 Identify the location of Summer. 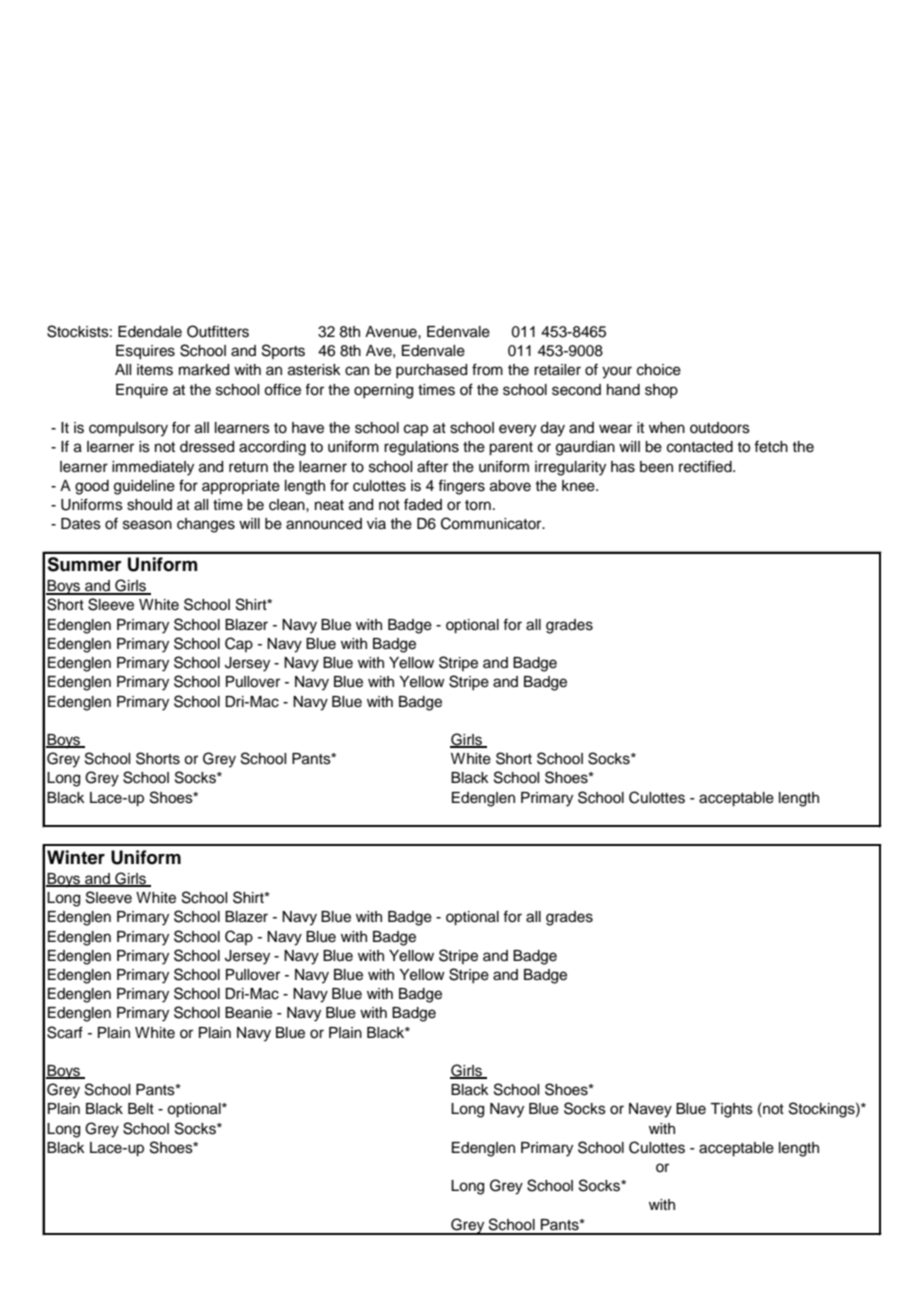
(84, 564).
